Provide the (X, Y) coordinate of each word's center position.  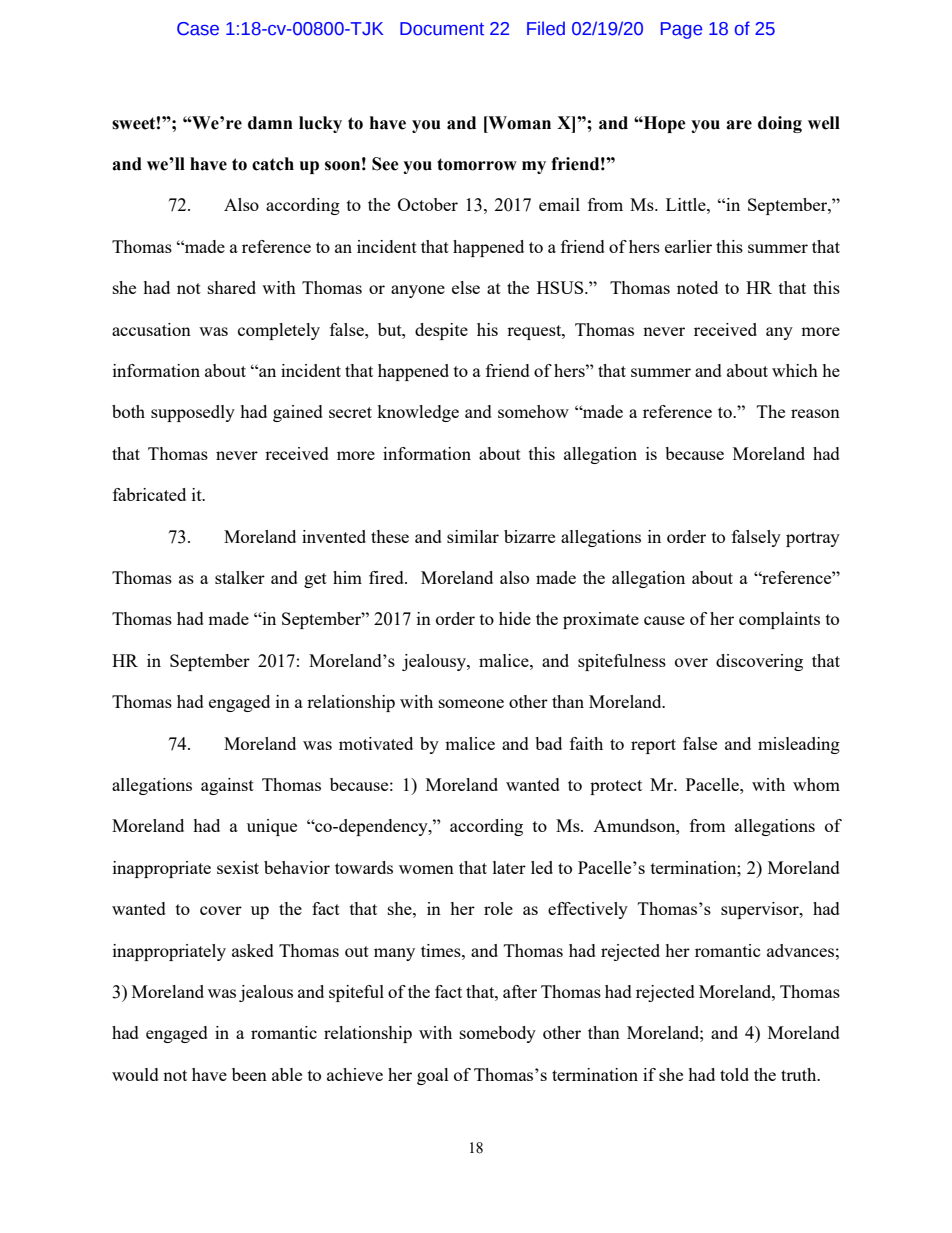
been (249, 1074)
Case (198, 29)
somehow (533, 411)
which (795, 370)
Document (442, 29)
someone (471, 703)
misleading (799, 745)
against (227, 786)
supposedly (193, 413)
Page (681, 30)
